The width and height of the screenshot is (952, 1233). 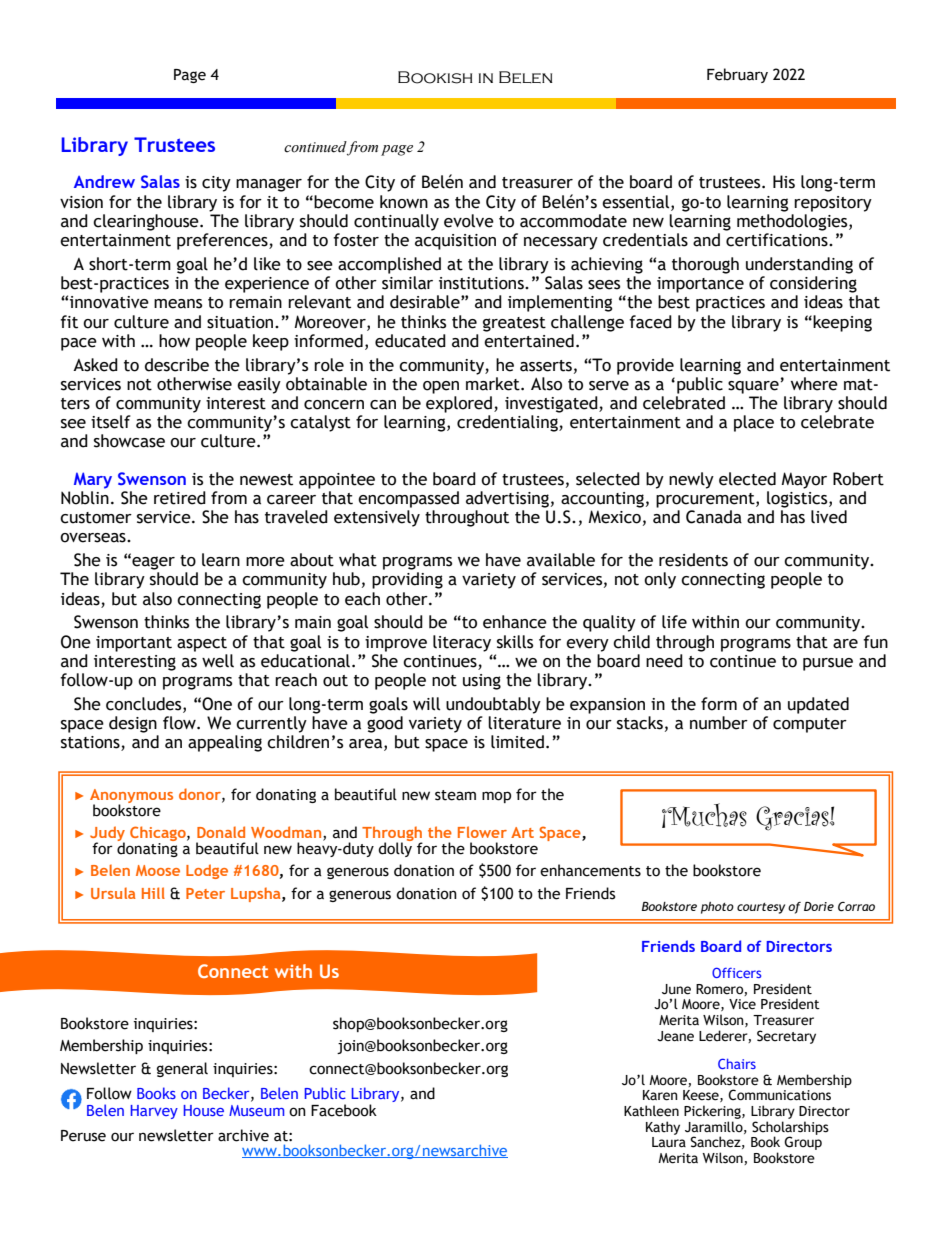 I want to click on Andrew, so click(x=104, y=181).
